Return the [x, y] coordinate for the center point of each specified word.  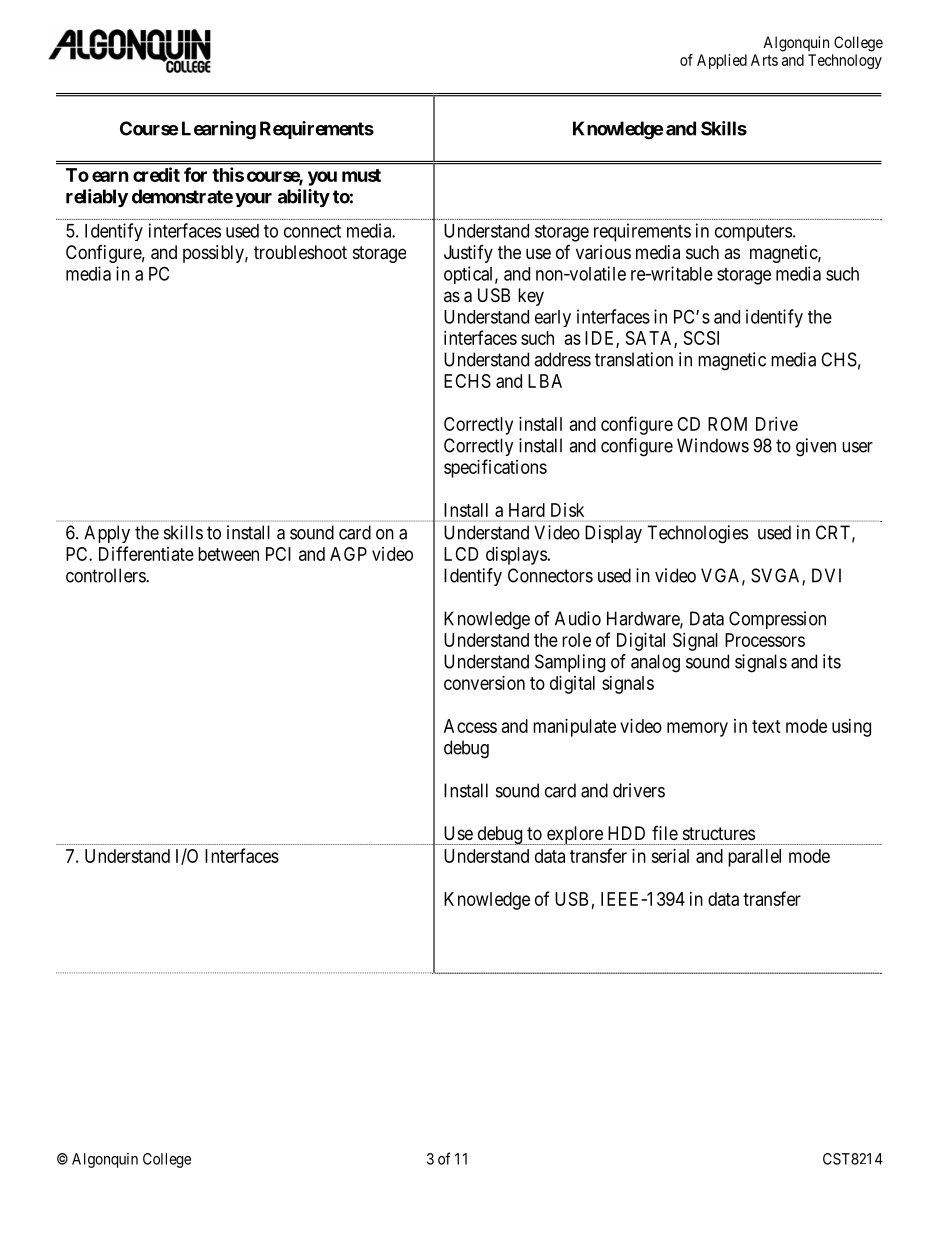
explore [575, 835]
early [553, 318]
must [361, 175]
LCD [461, 554]
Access [470, 726]
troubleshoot [300, 252]
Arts [764, 60]
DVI [826, 575]
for [195, 174]
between [228, 554]
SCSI [701, 338]
